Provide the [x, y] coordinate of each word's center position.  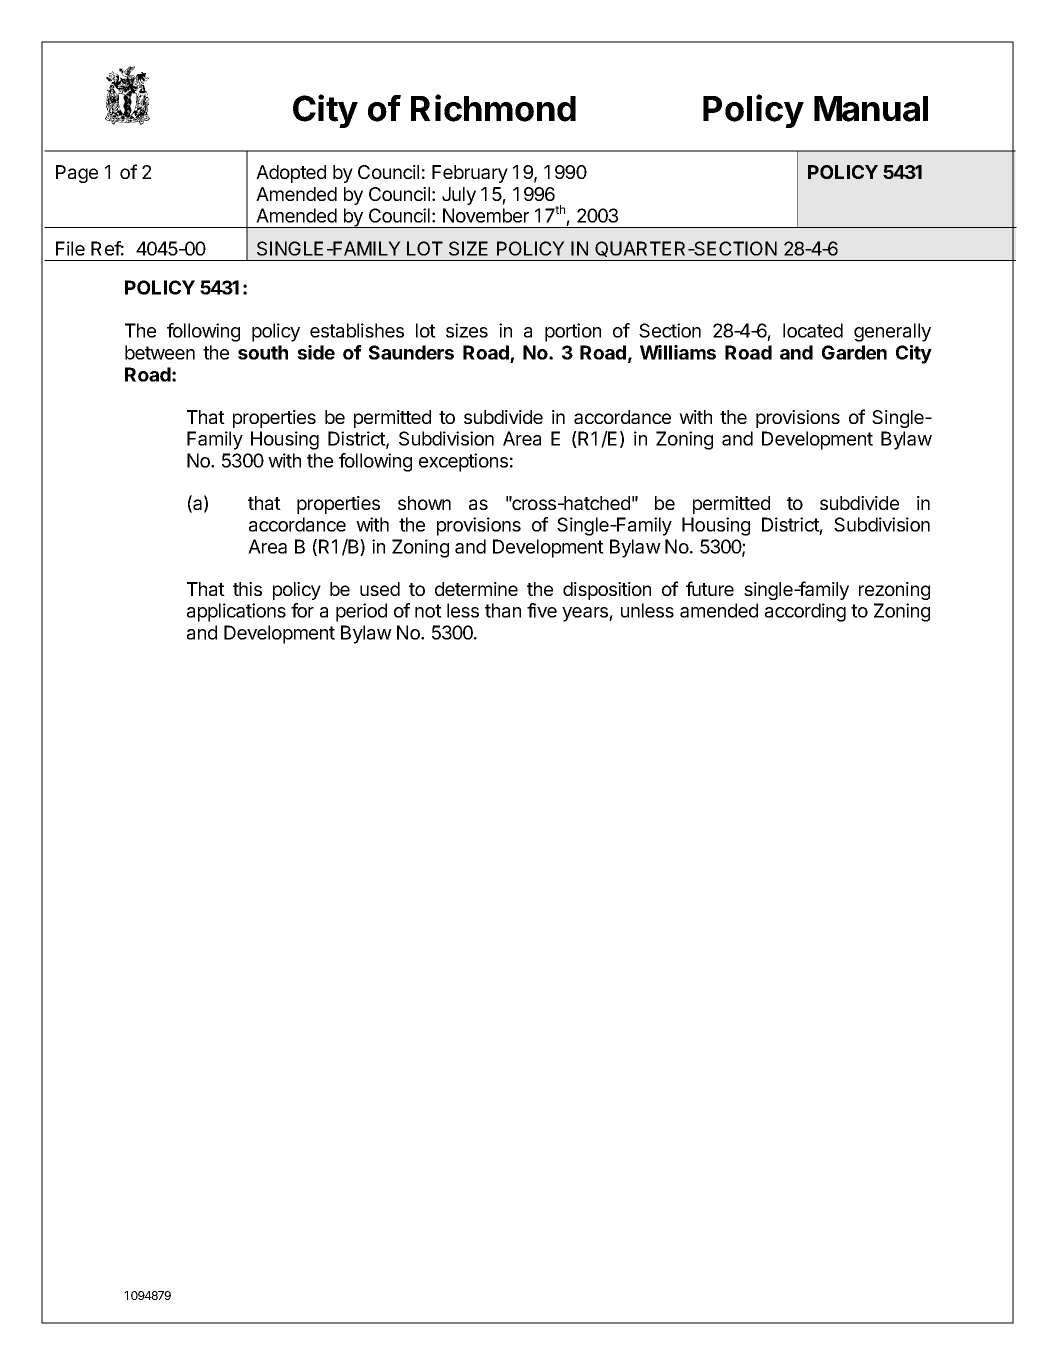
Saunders [411, 352]
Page [77, 174]
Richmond [493, 108]
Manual [871, 109]
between [160, 352]
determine [476, 589]
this [247, 589]
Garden [854, 352]
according [805, 612]
